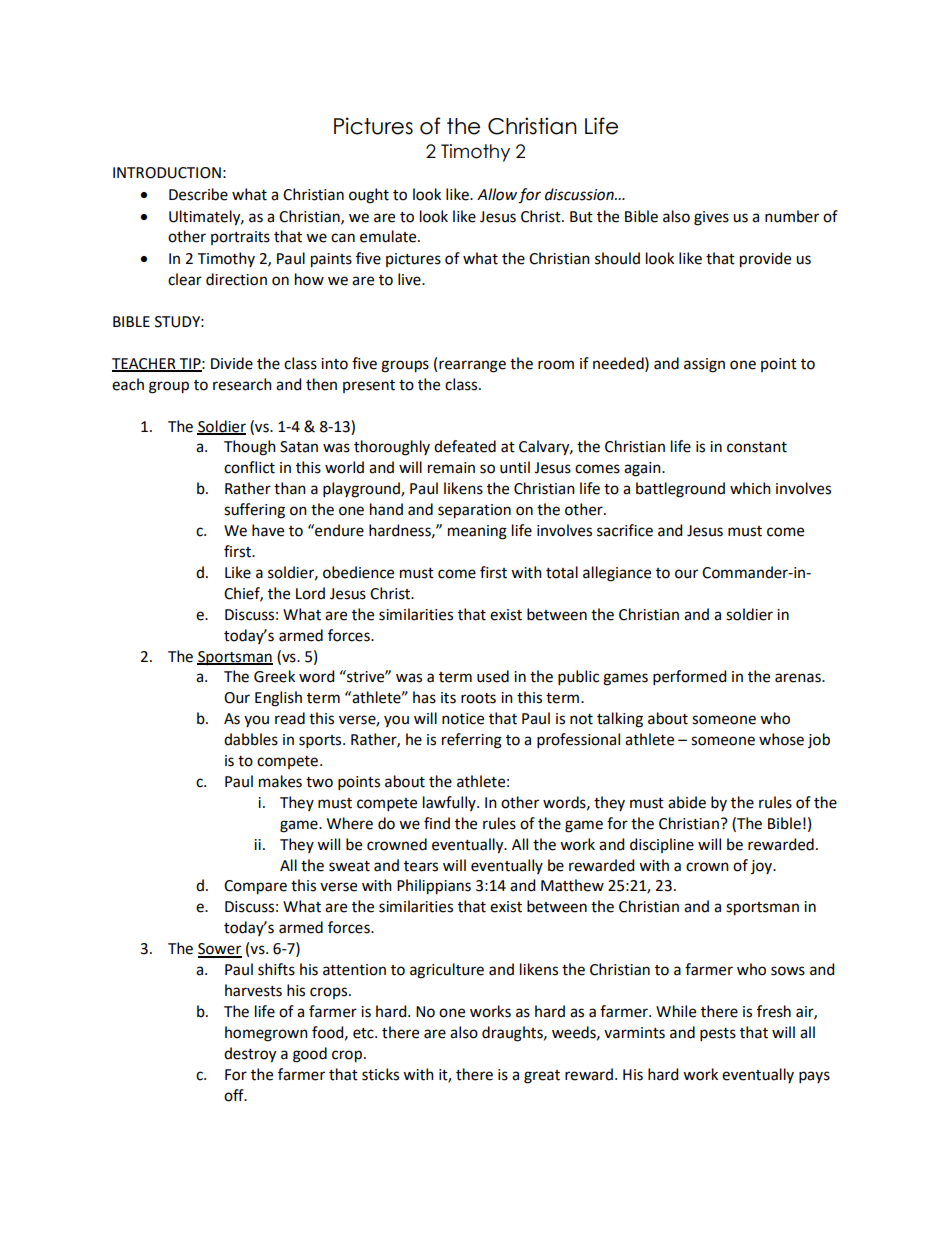 The image size is (952, 1233). What do you see at coordinates (497, 194) in the screenshot?
I see `Allow` at bounding box center [497, 194].
